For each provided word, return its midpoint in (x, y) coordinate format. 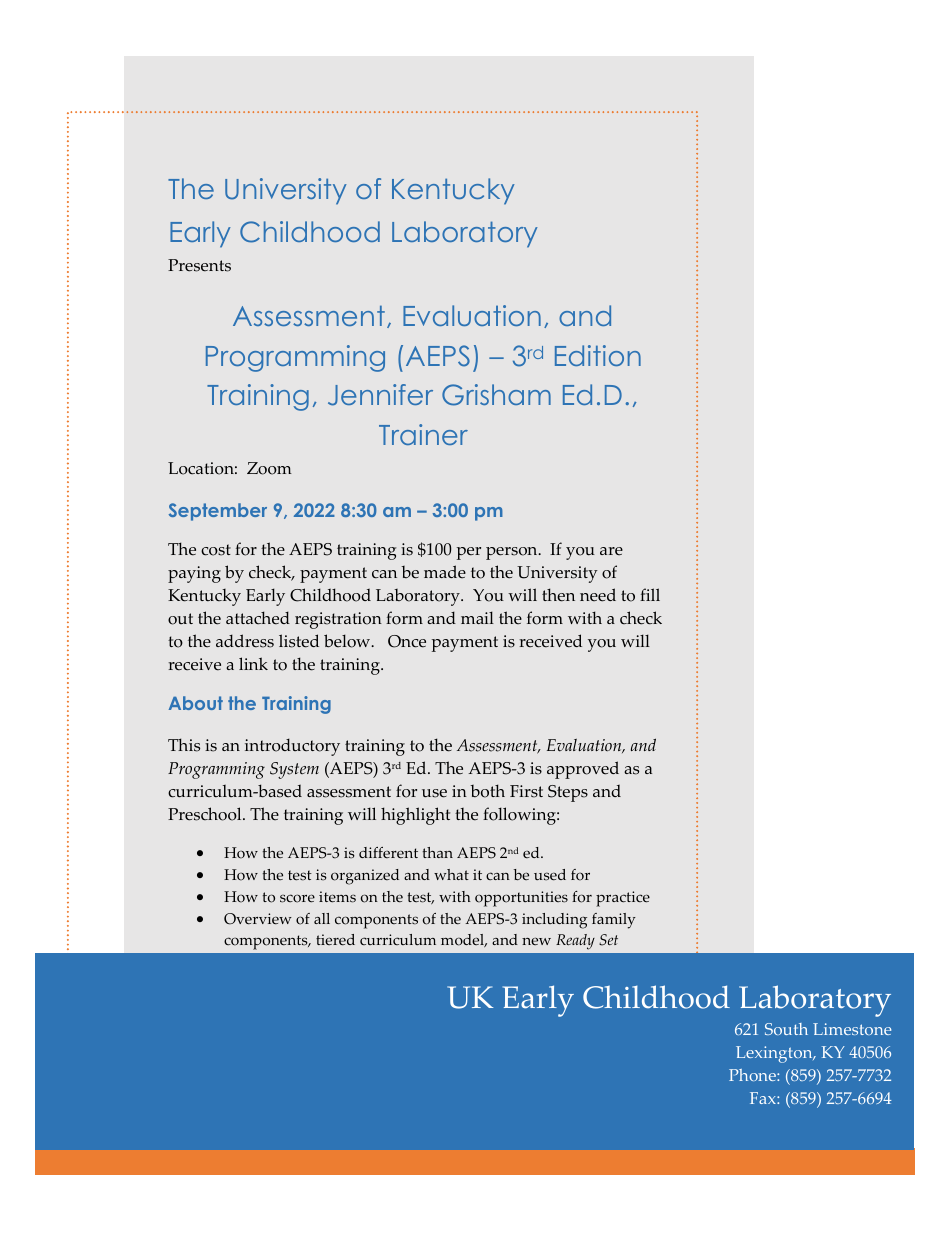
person (513, 553)
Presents (199, 265)
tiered (335, 940)
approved (583, 770)
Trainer (423, 434)
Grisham (496, 395)
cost (216, 550)
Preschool (206, 814)
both (487, 791)
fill (650, 594)
